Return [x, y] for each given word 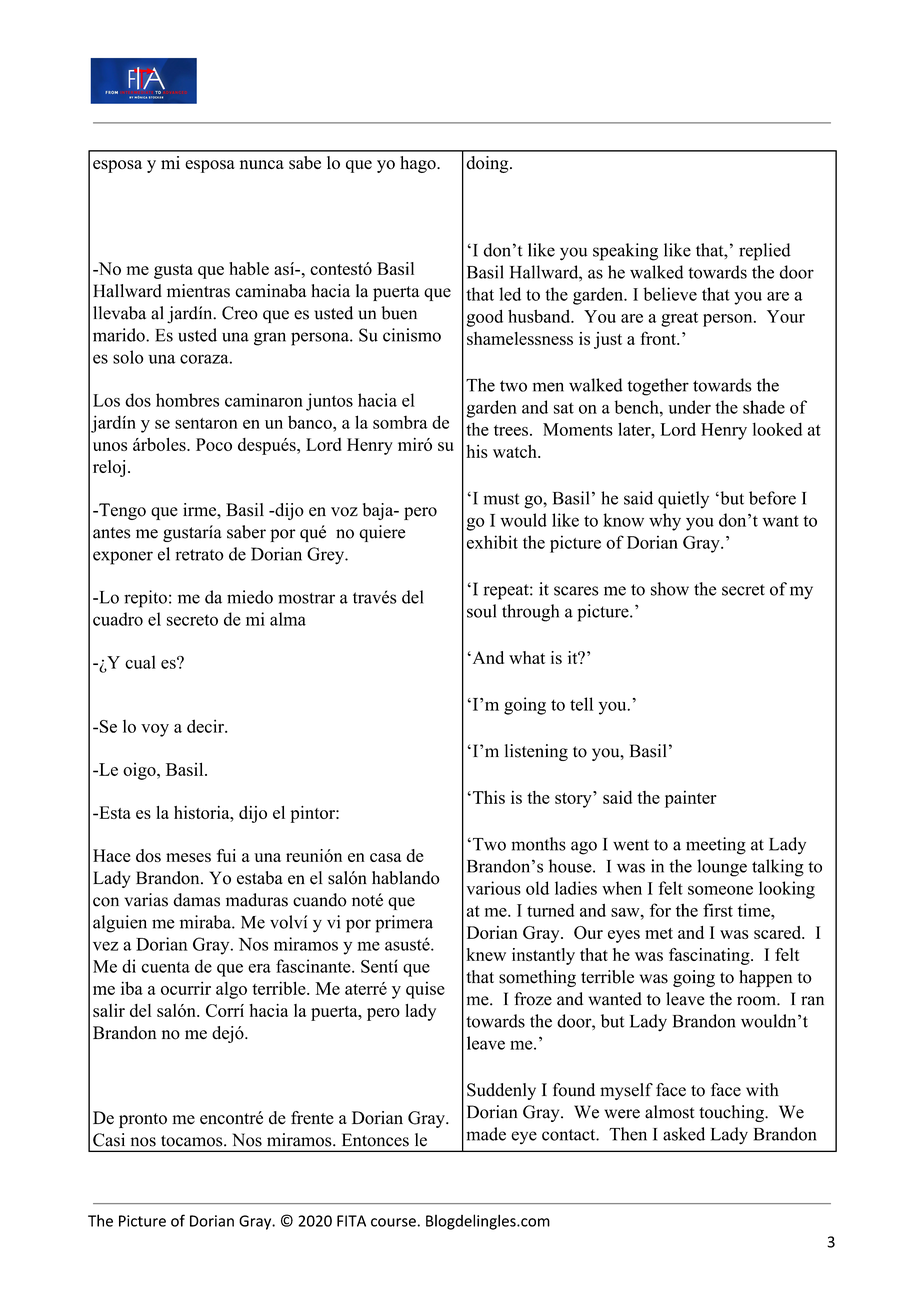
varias [146, 900]
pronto [143, 1120]
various [493, 888]
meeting [716, 846]
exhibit [492, 542]
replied [765, 252]
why [665, 522]
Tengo [121, 511]
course [393, 1222]
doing [488, 164]
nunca [262, 164]
